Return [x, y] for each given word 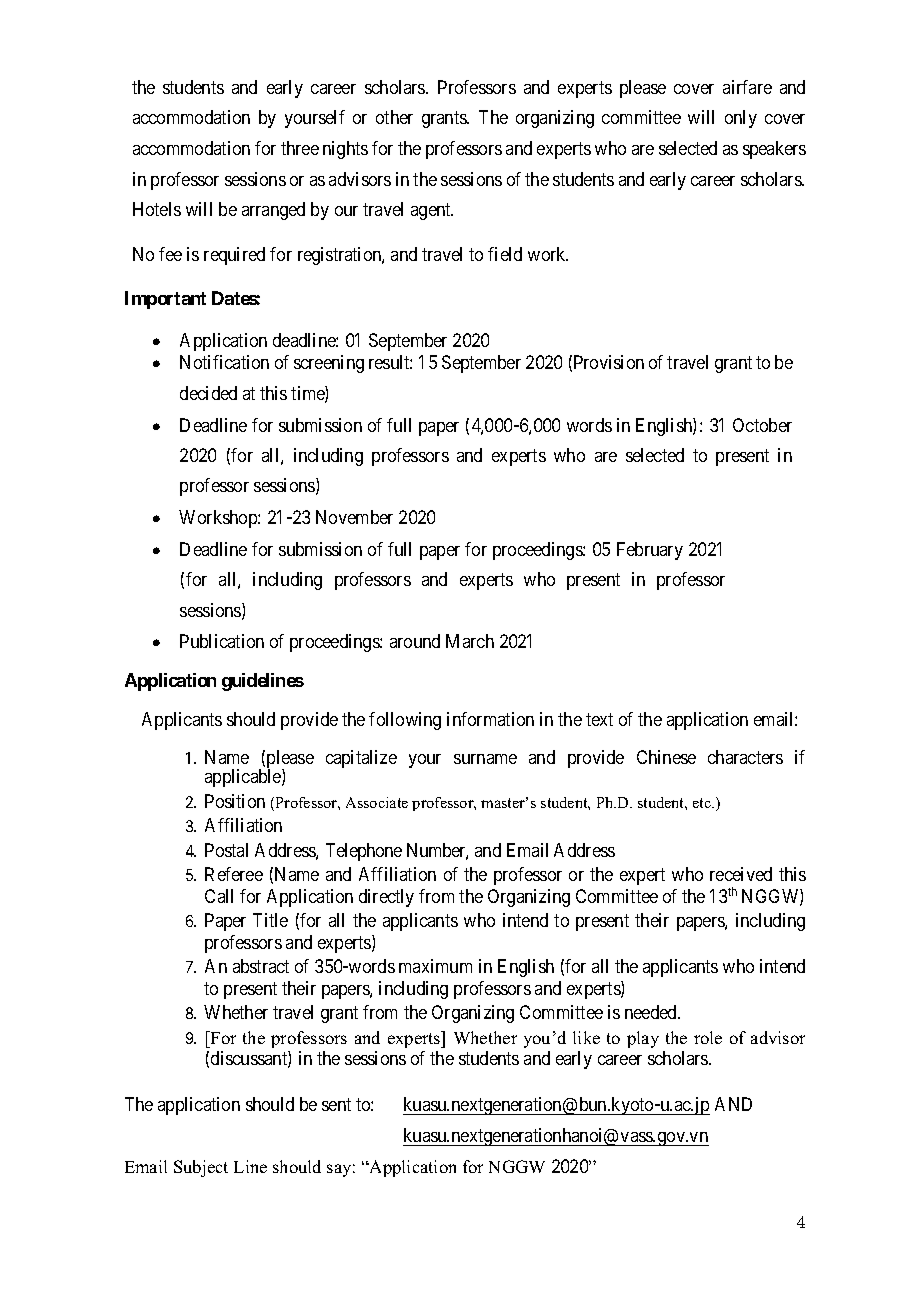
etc [703, 803]
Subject [201, 1168]
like [586, 1037]
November [354, 517]
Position [235, 801]
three [300, 148]
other [394, 117]
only [741, 119]
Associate [377, 802]
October [762, 425]
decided [208, 393]
